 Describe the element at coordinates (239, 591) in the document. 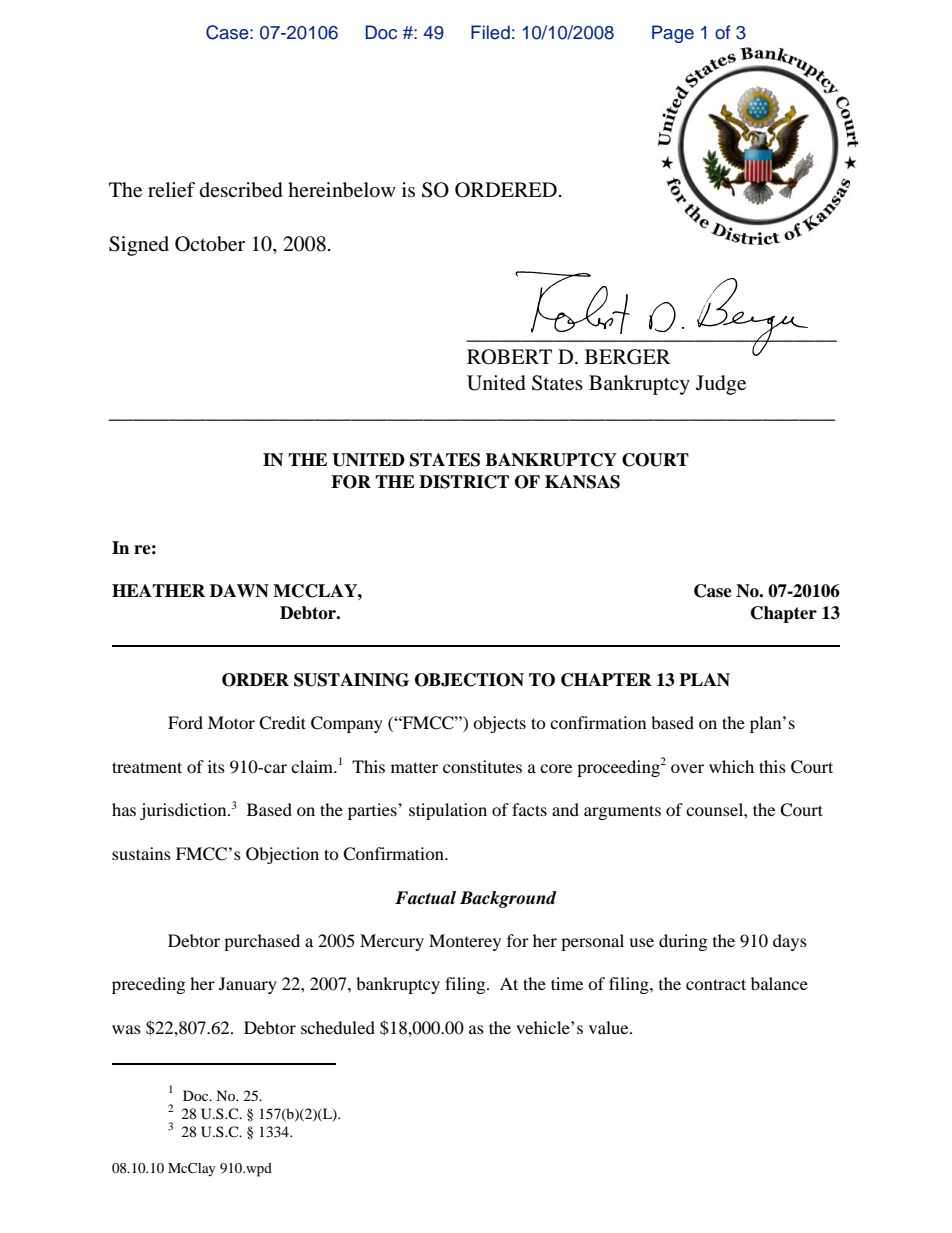

I see `DAWN` at that location.
